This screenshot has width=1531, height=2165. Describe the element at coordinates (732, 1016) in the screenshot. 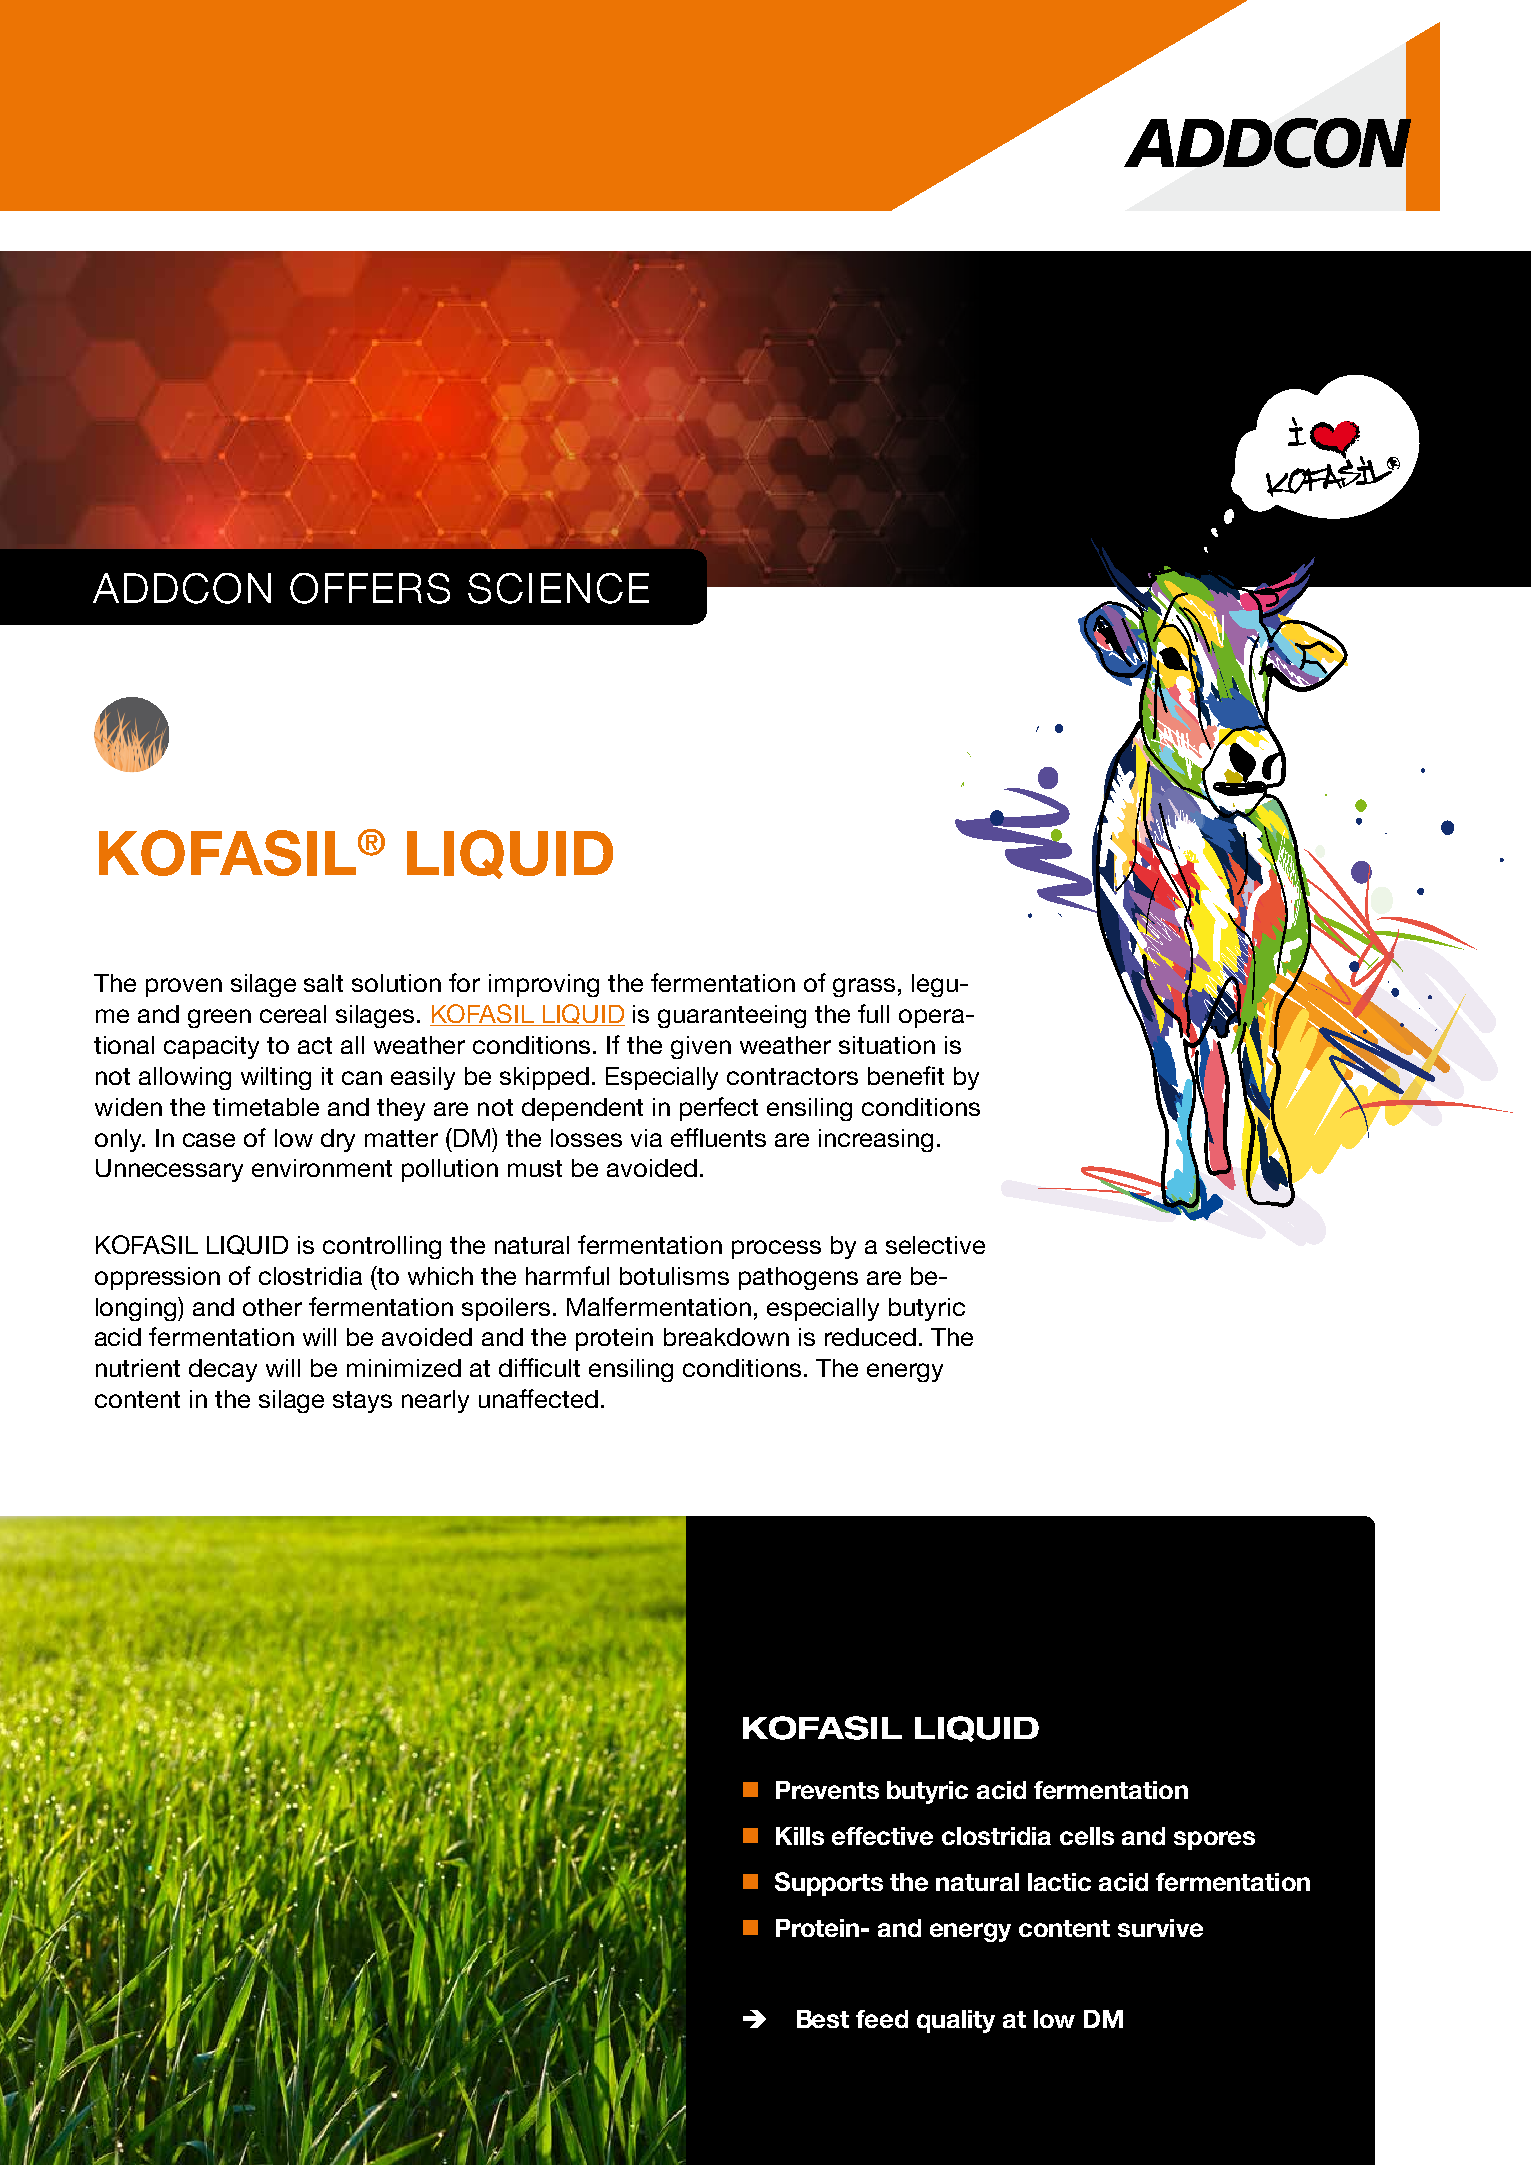

I see `guaranteeing` at that location.
